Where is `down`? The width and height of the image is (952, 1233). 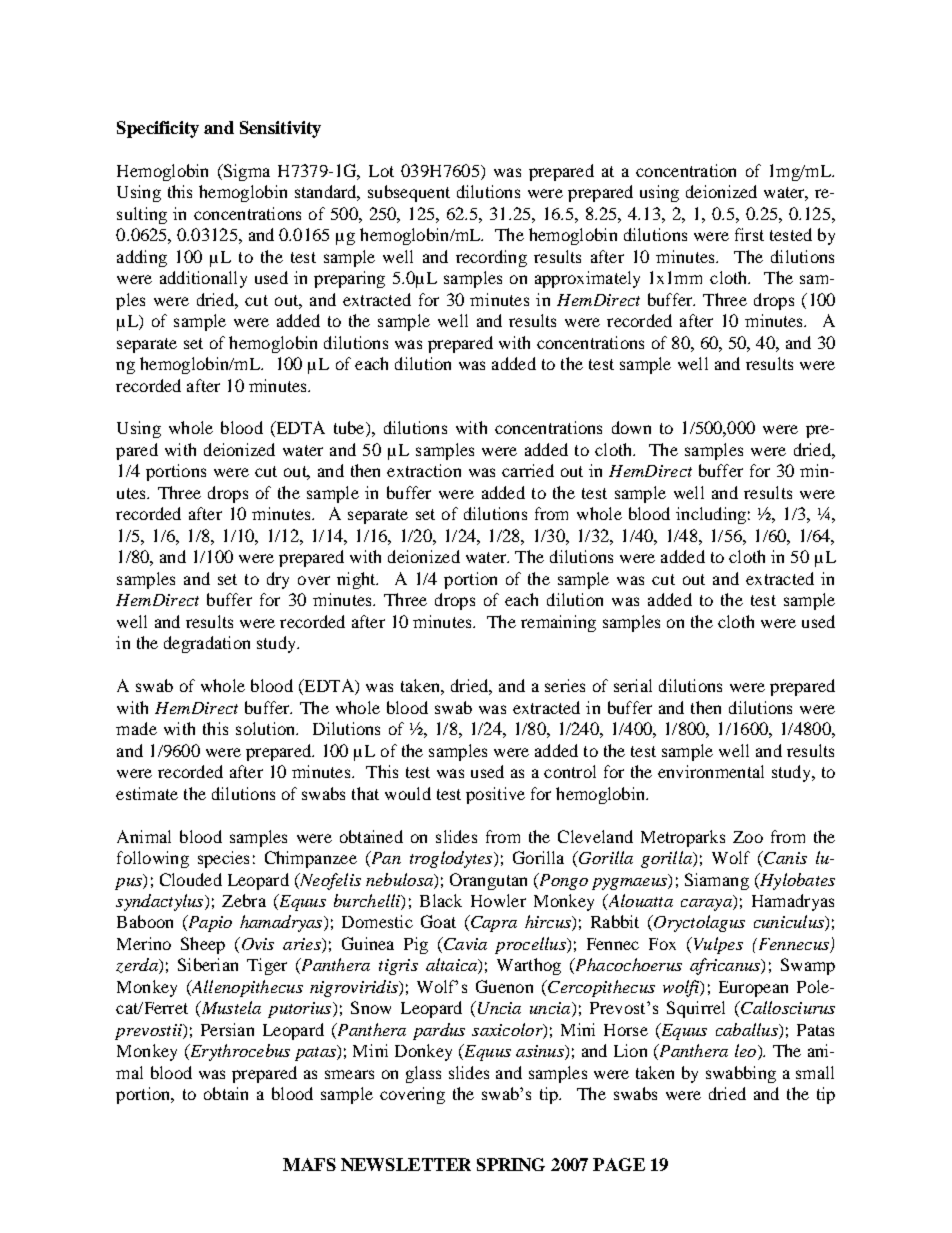
down is located at coordinates (631, 427).
